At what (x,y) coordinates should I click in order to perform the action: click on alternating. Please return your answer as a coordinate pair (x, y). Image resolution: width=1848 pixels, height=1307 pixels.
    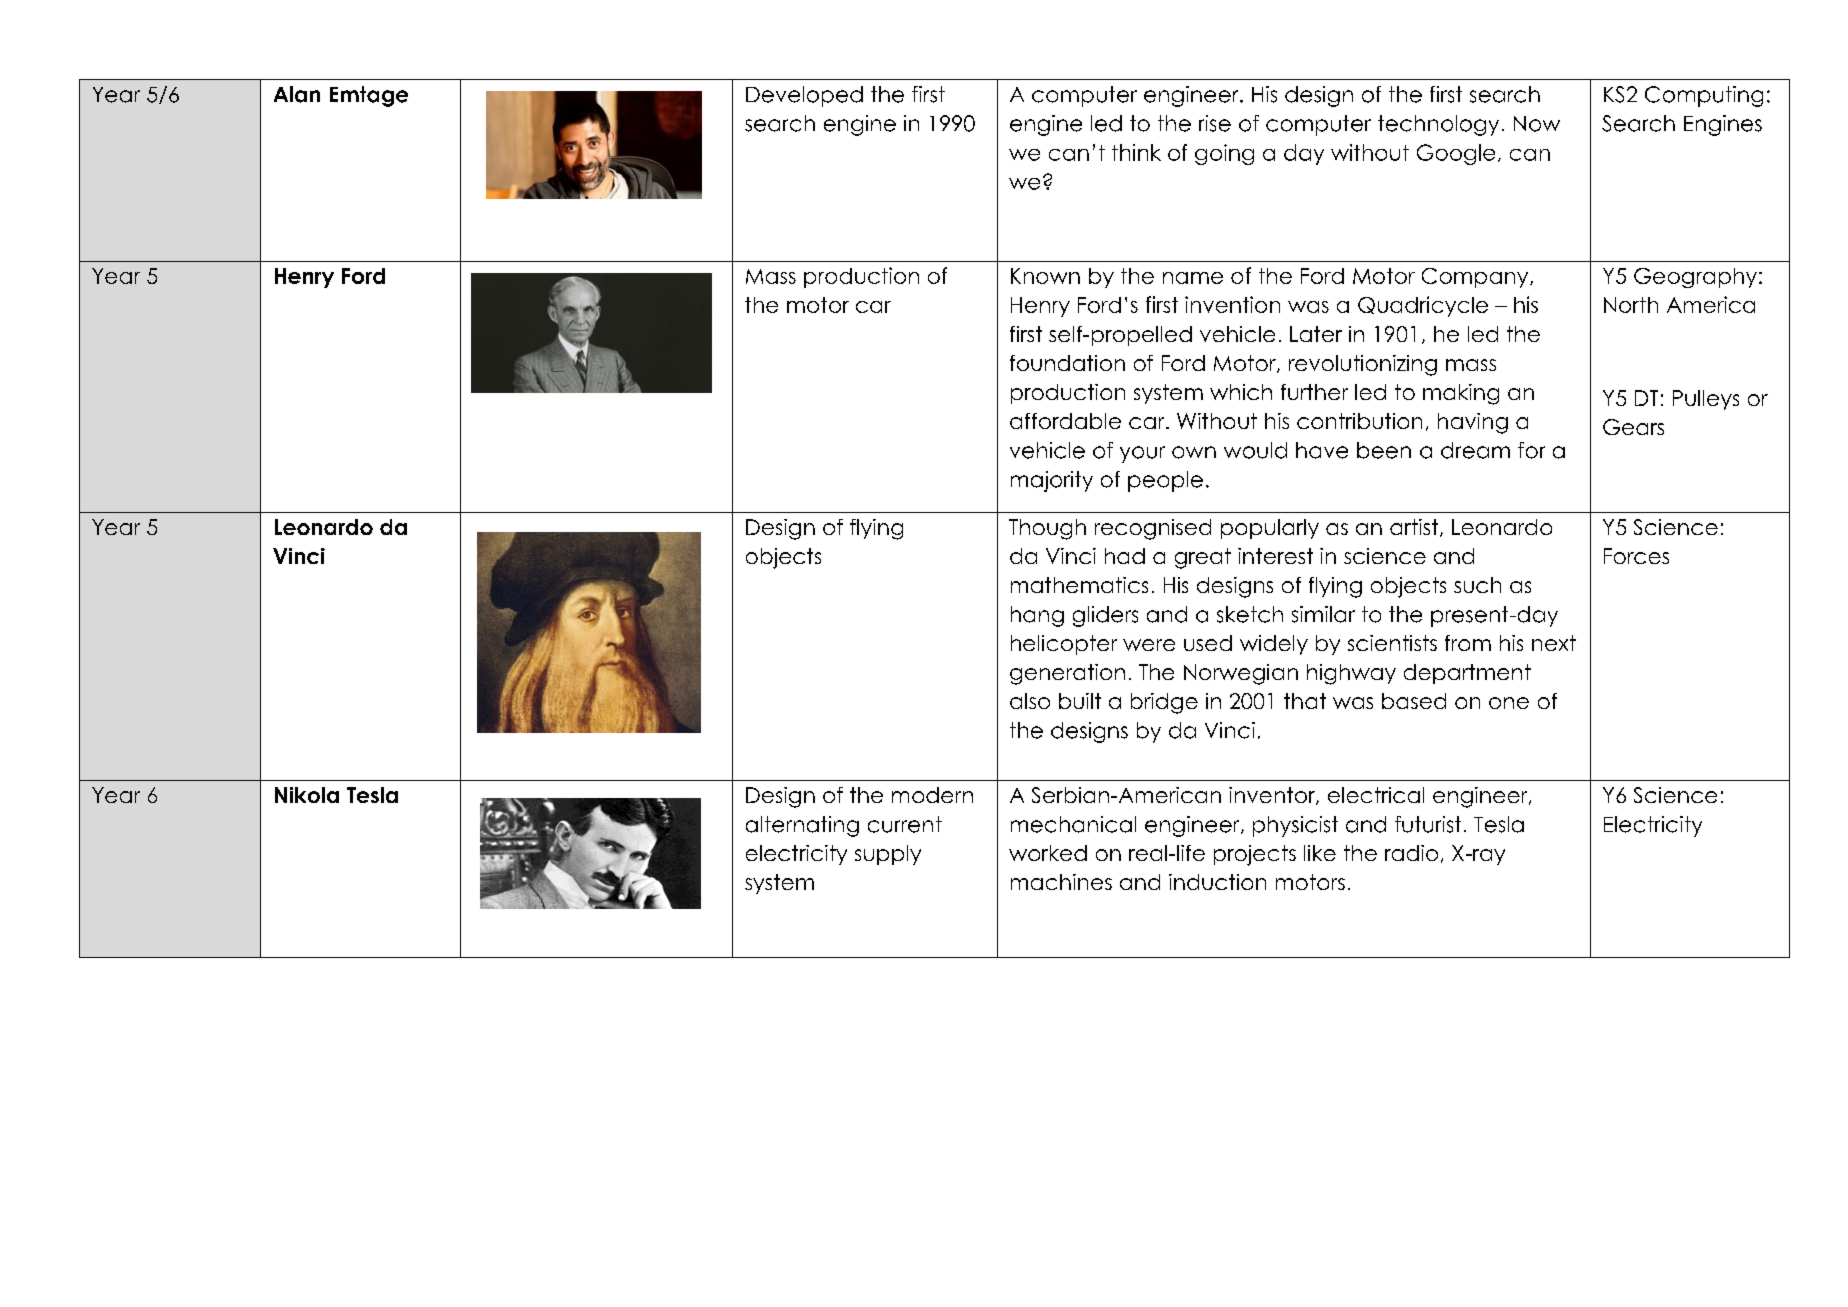
    Looking at the image, I should click on (802, 826).
